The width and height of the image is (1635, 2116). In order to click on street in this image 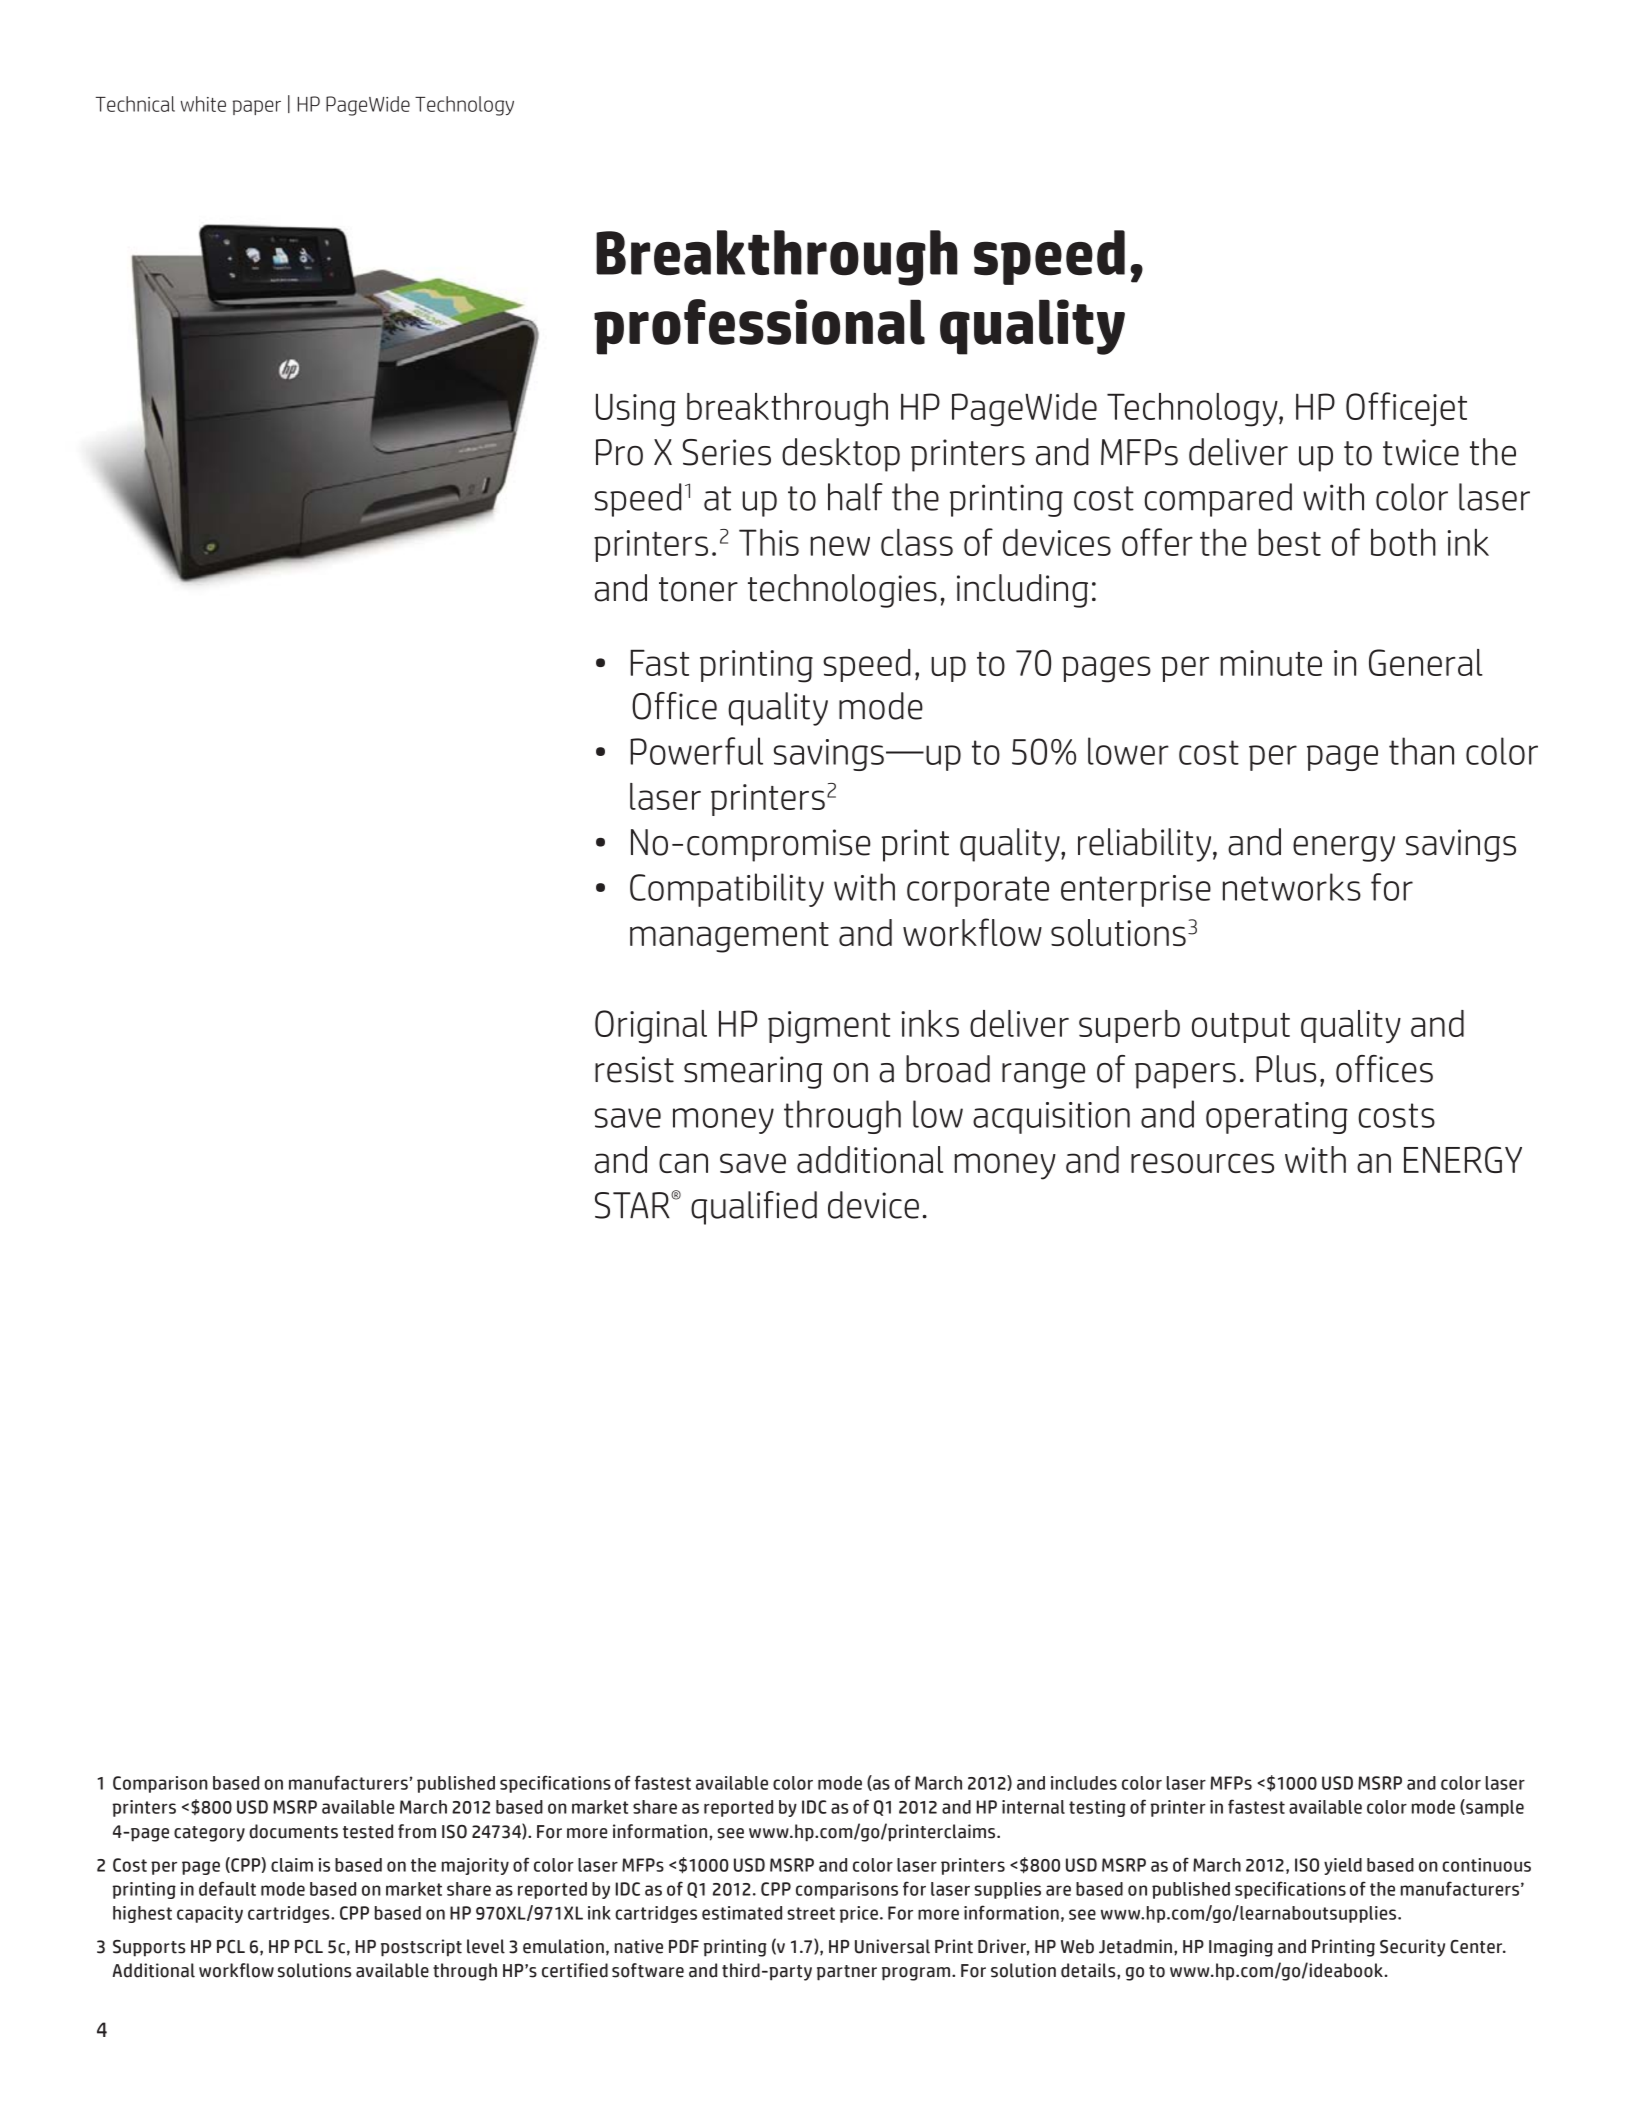, I will do `click(811, 1913)`.
